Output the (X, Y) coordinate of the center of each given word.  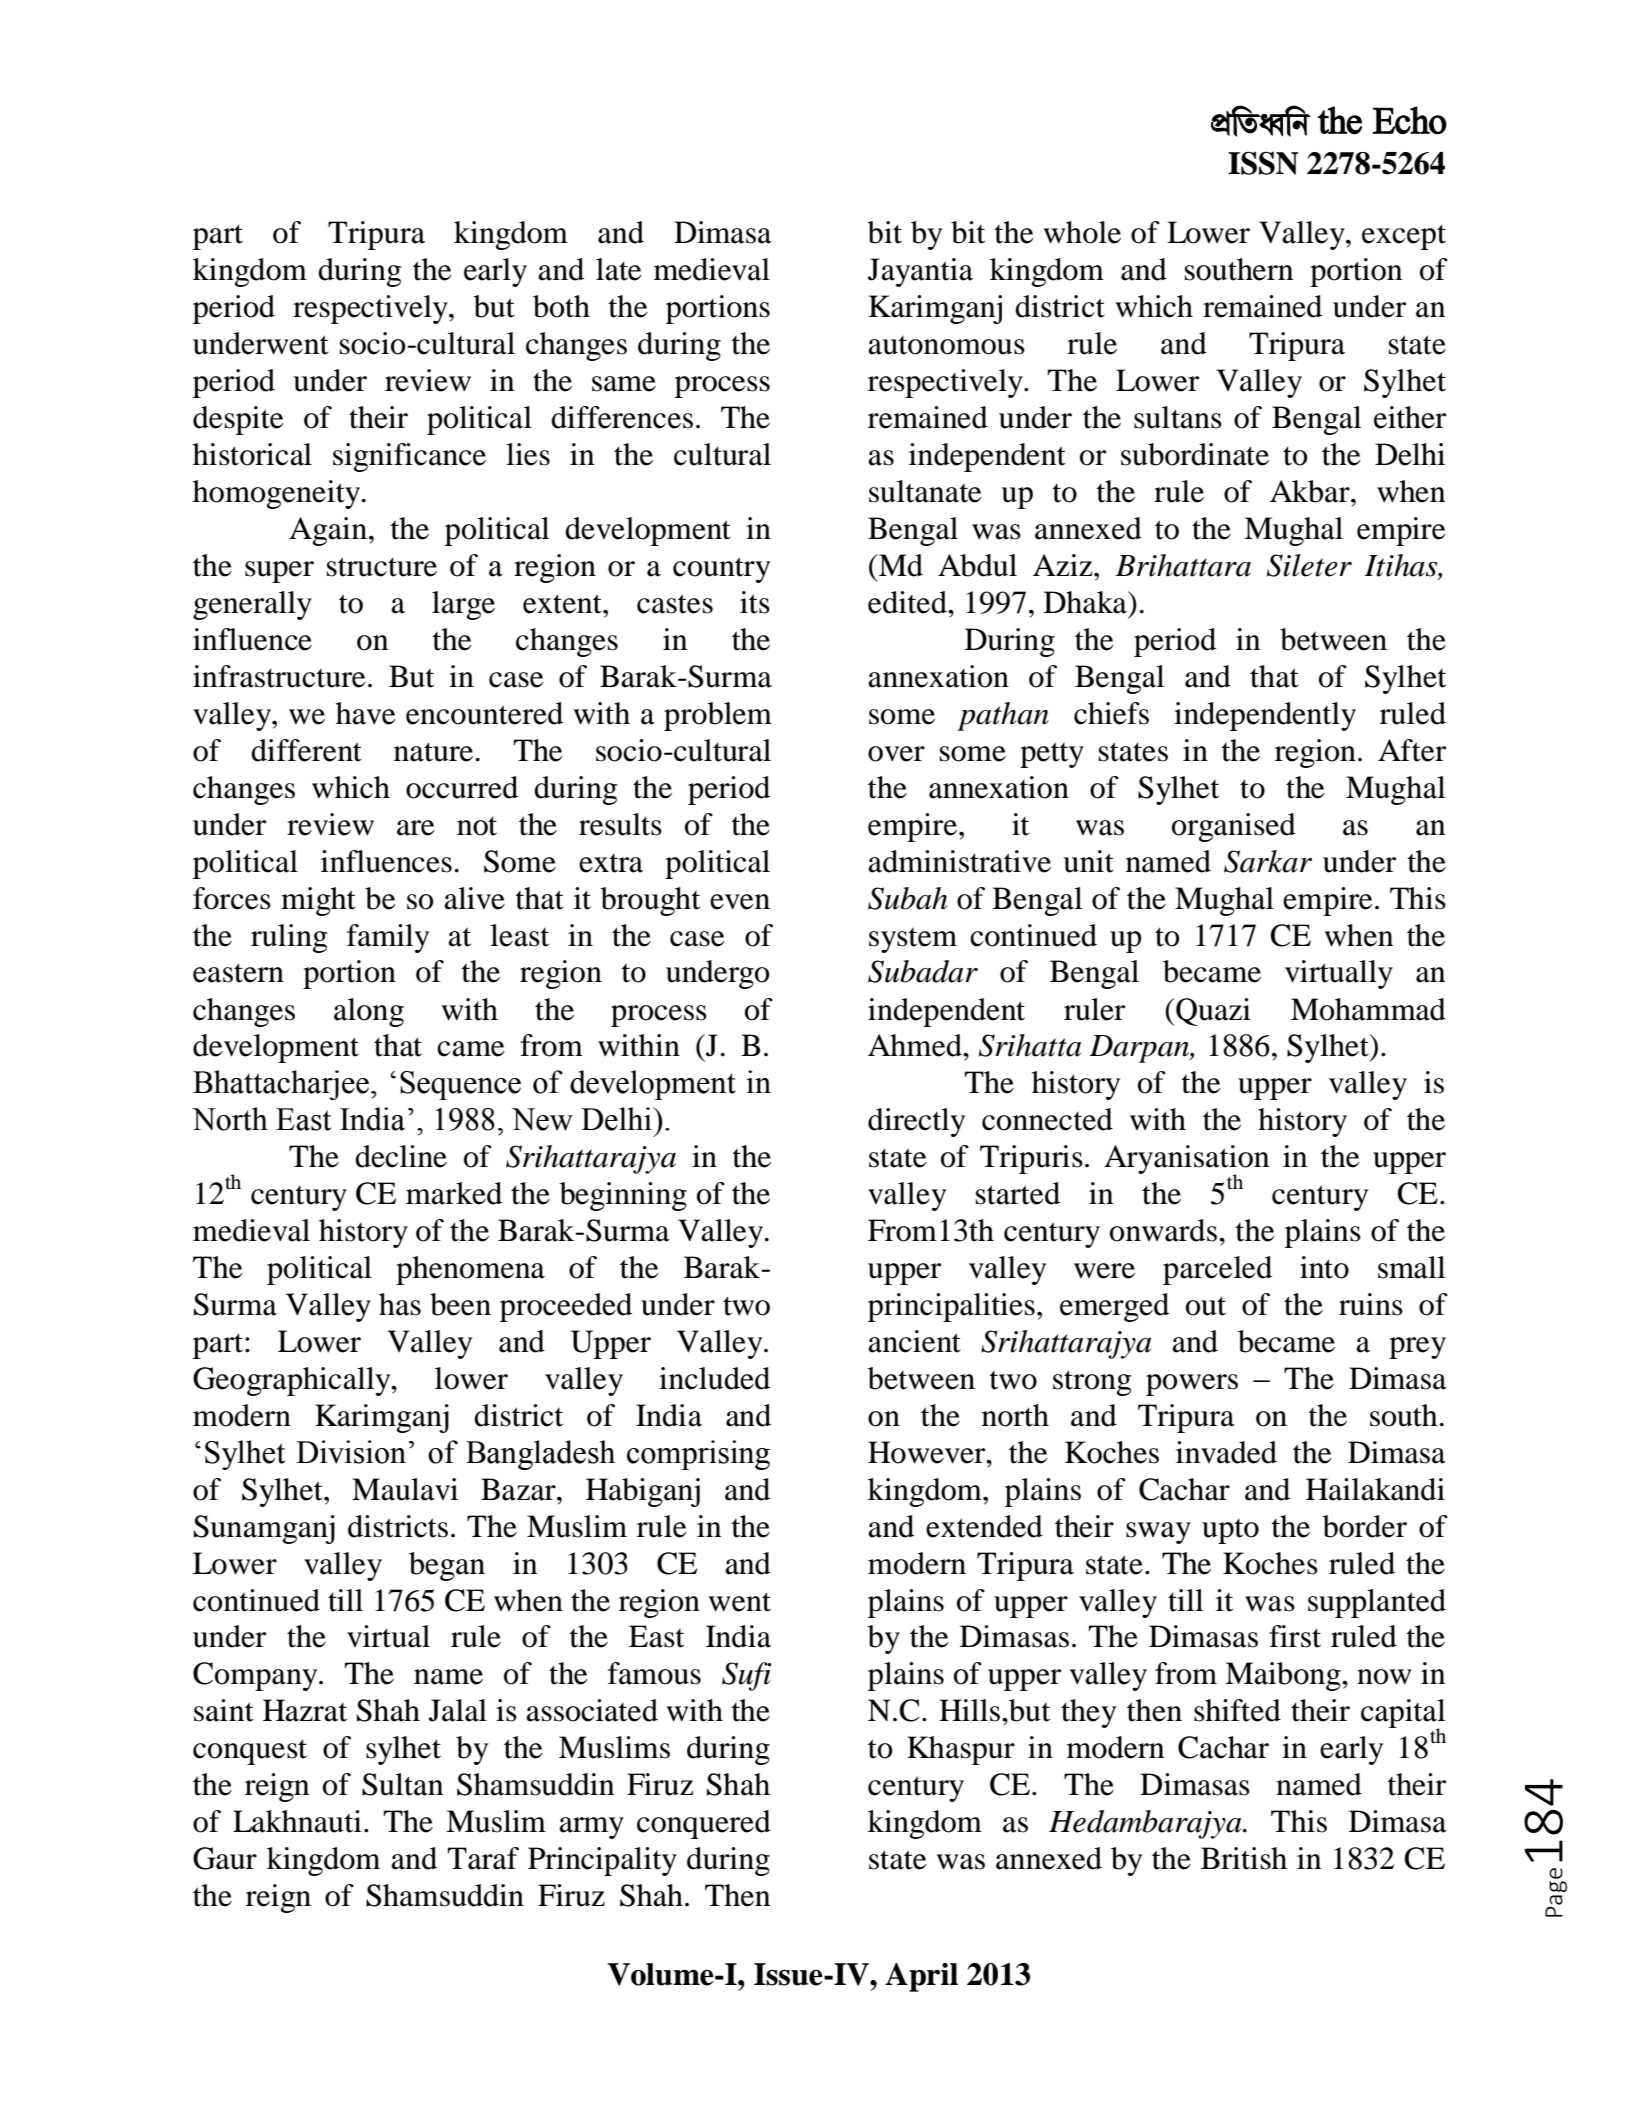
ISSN (1263, 163)
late (619, 269)
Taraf (483, 1858)
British (1244, 1858)
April (921, 1977)
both (561, 306)
